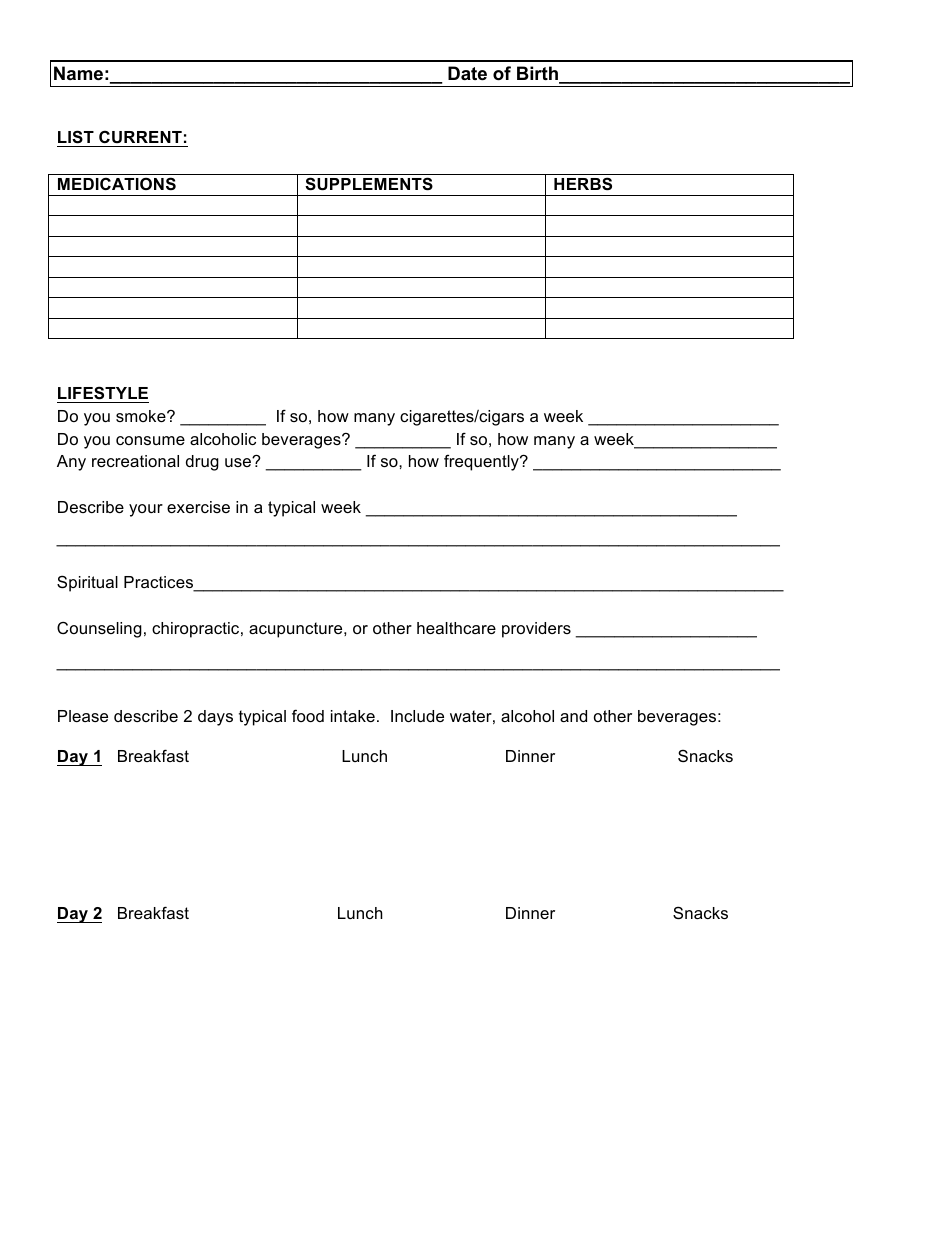 Image resolution: width=952 pixels, height=1233 pixels. I want to click on HERBS, so click(583, 184).
